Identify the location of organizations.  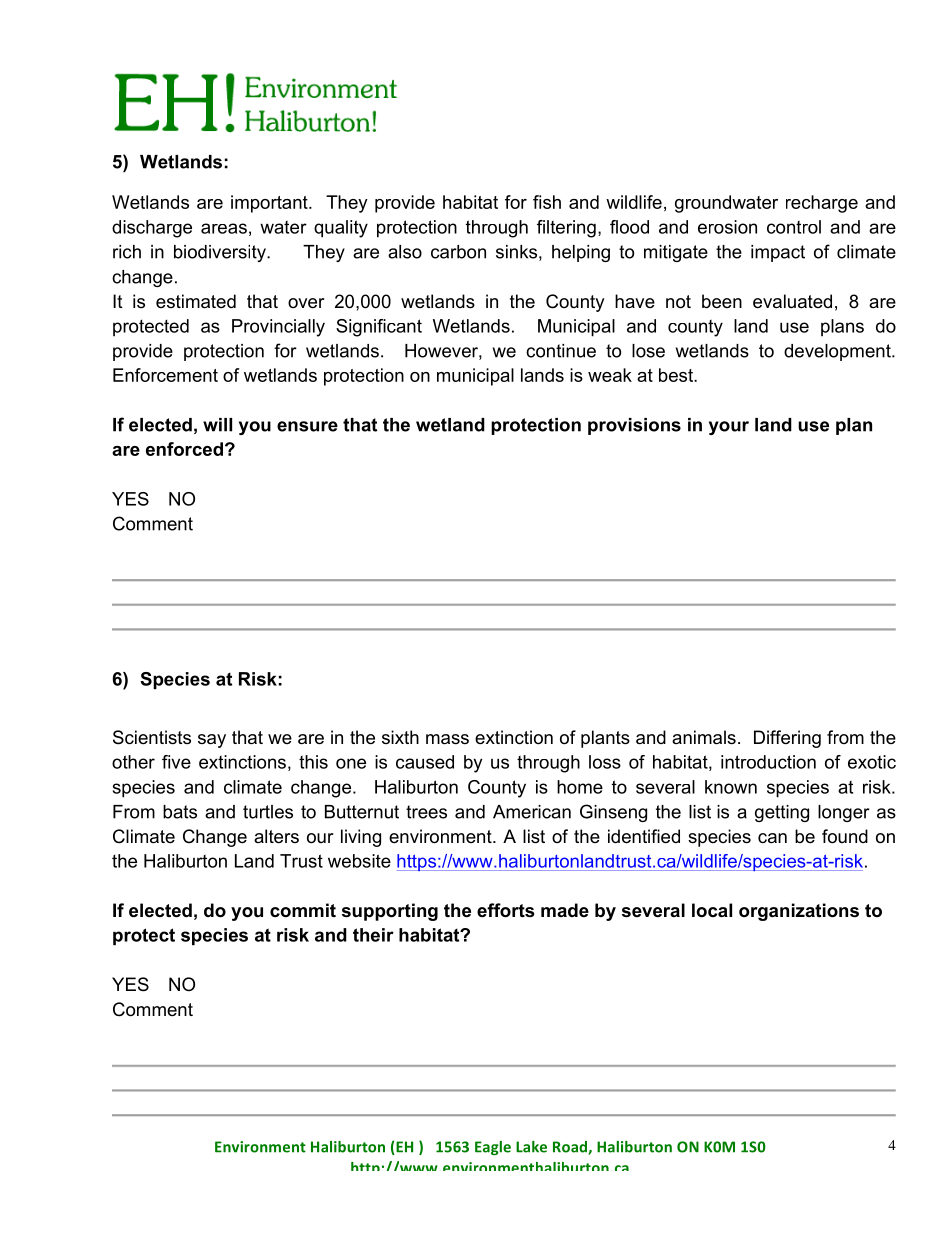
(799, 912).
